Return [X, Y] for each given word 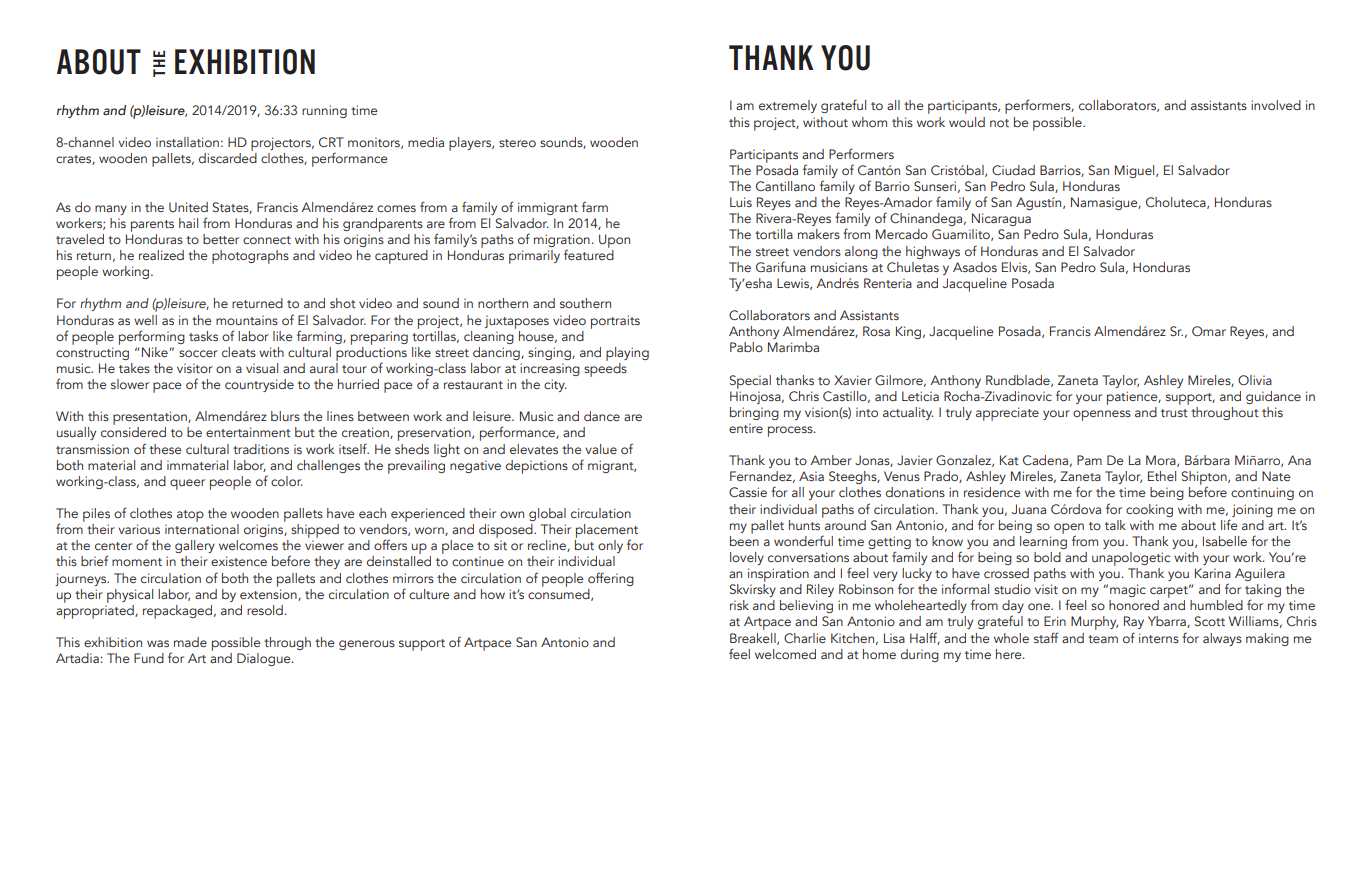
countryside [259, 385]
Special [750, 382]
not [999, 123]
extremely [788, 106]
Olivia [1255, 380]
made [190, 642]
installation [187, 142]
